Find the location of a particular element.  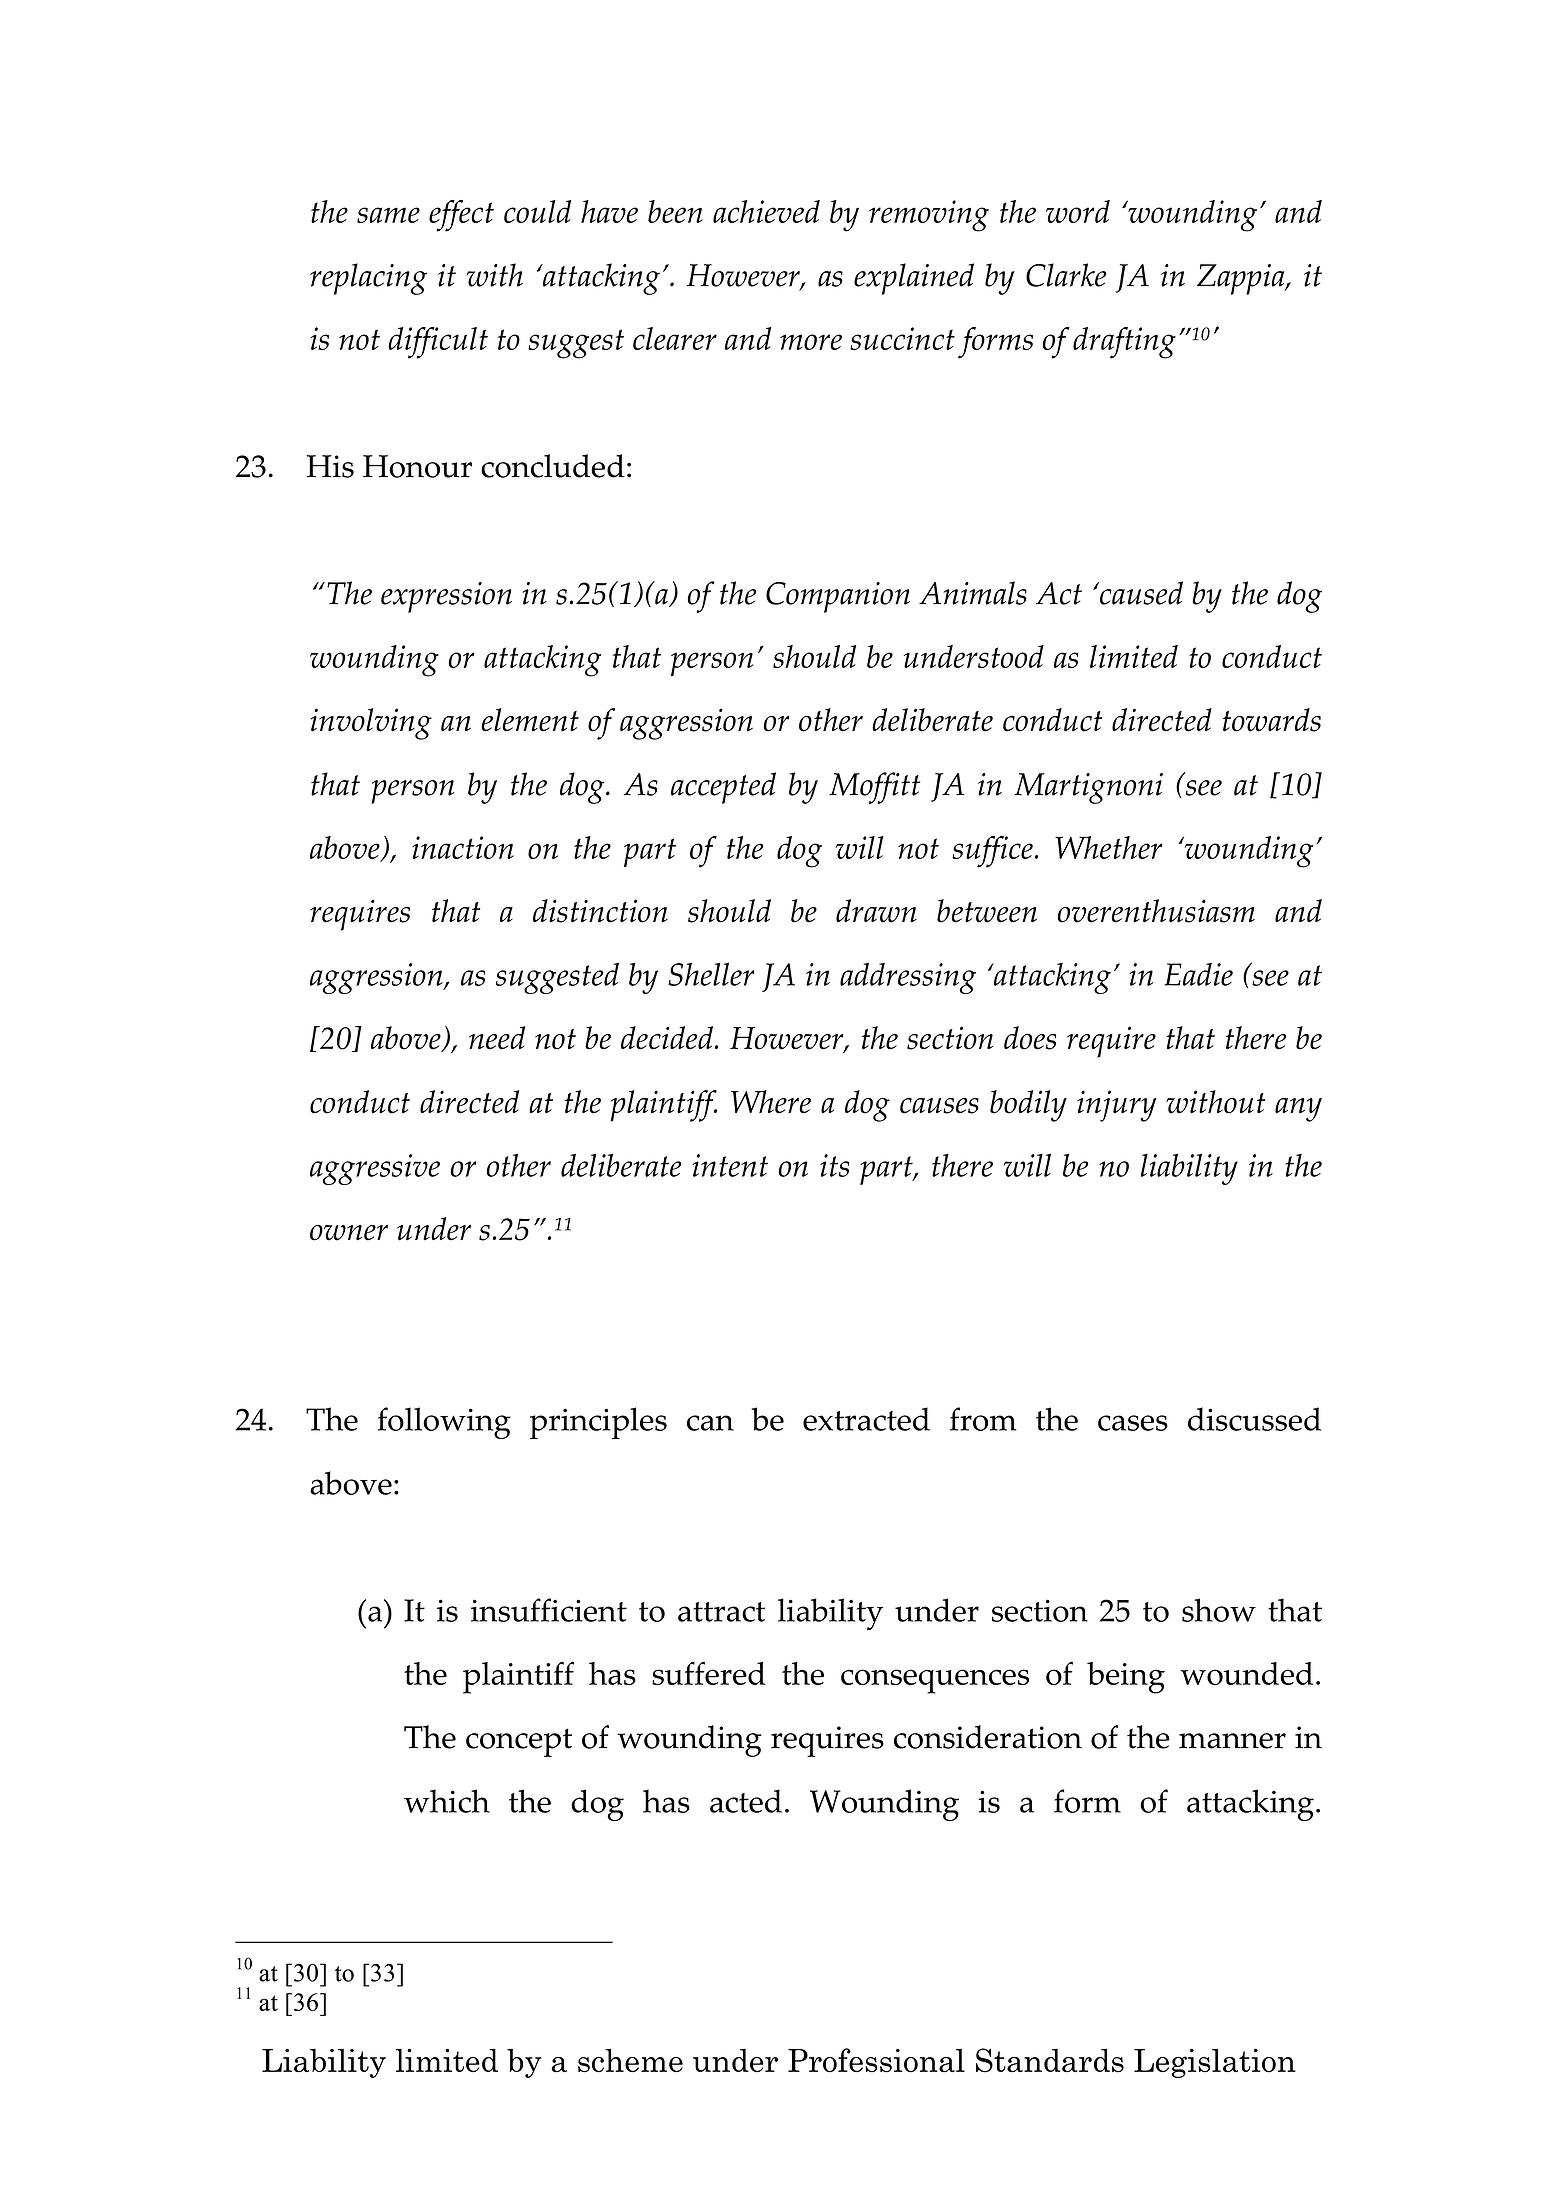

achieved is located at coordinates (766, 211).
